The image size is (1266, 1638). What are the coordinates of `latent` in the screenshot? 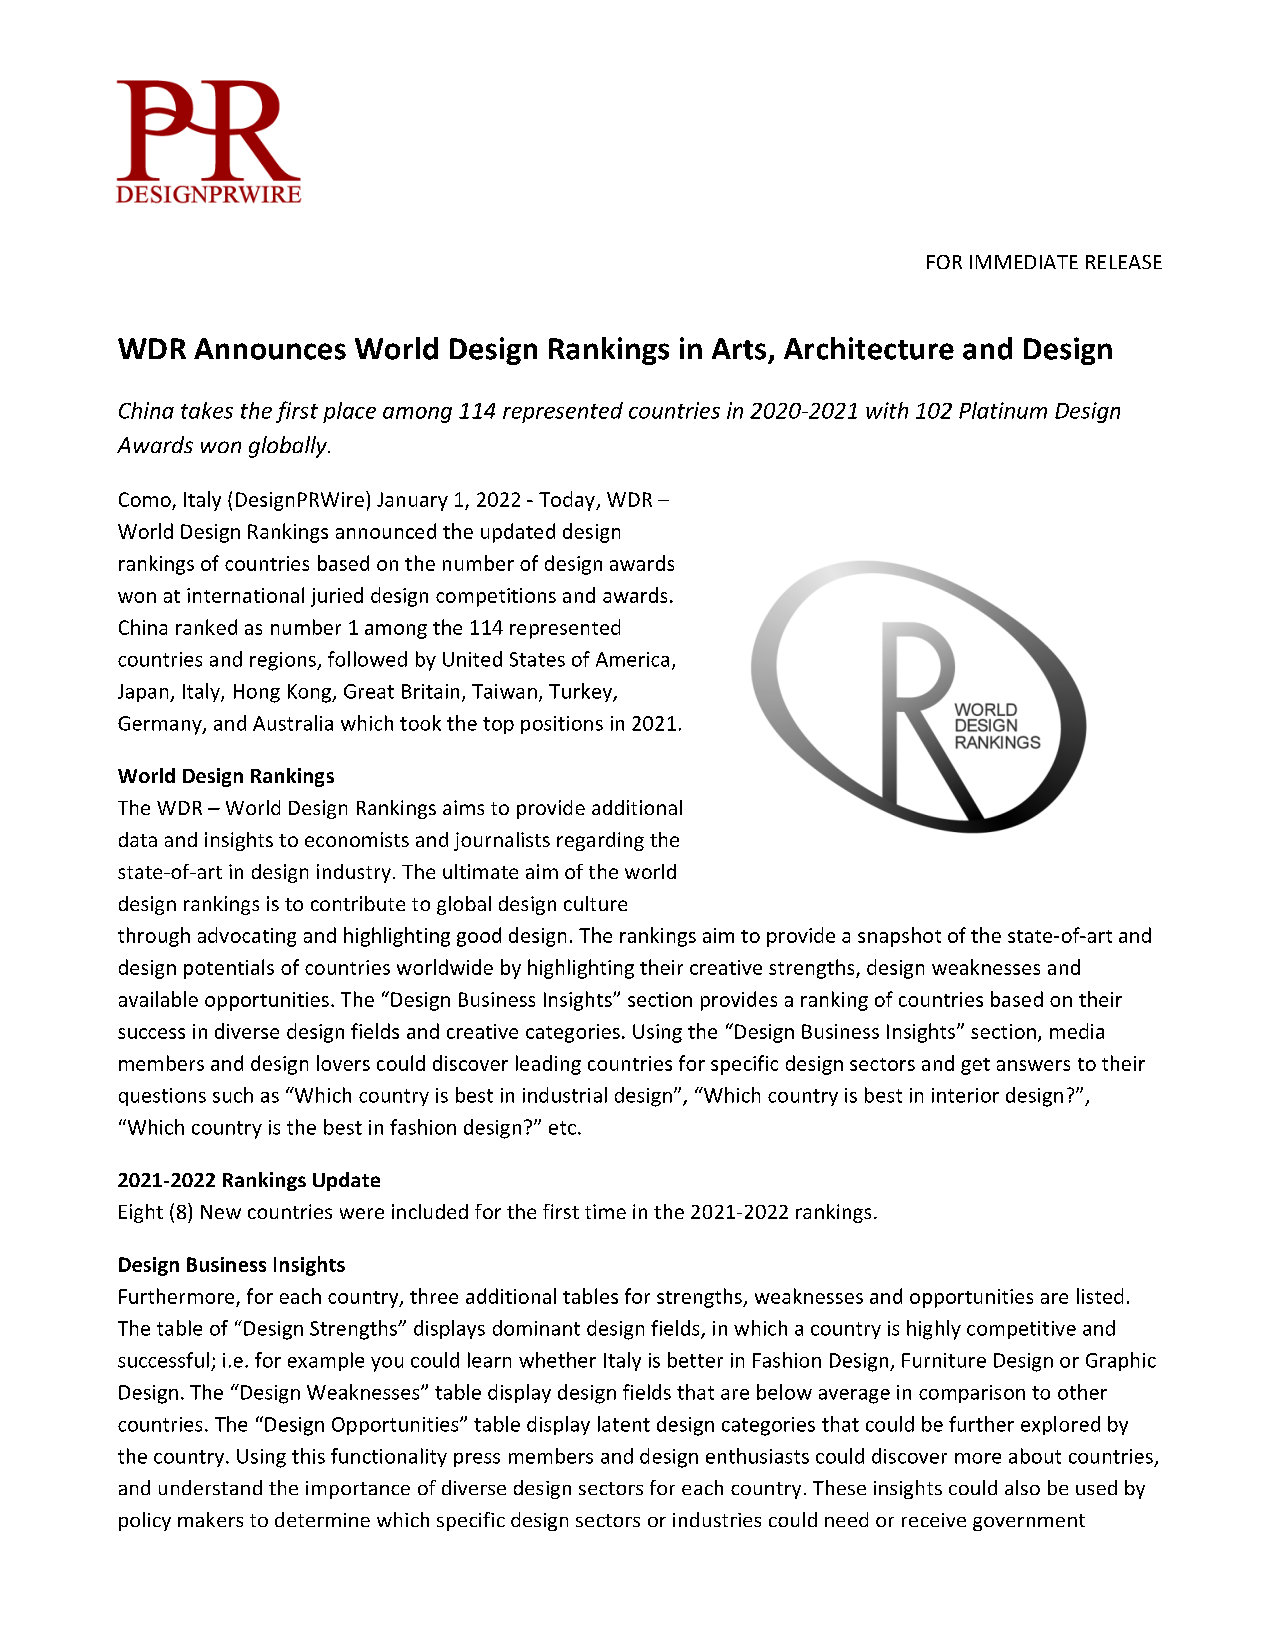 It's located at (624, 1424).
